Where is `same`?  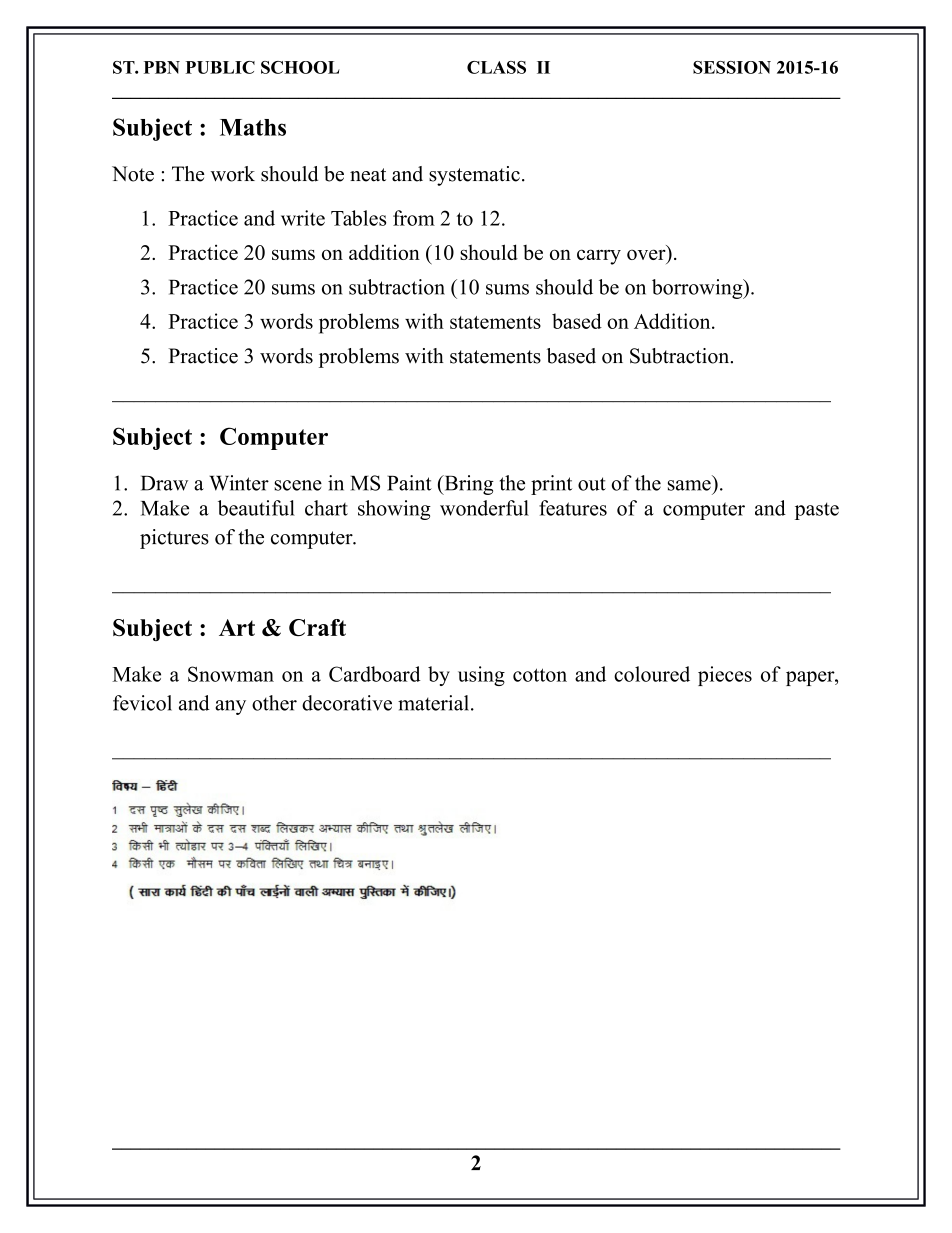
same is located at coordinates (689, 485).
